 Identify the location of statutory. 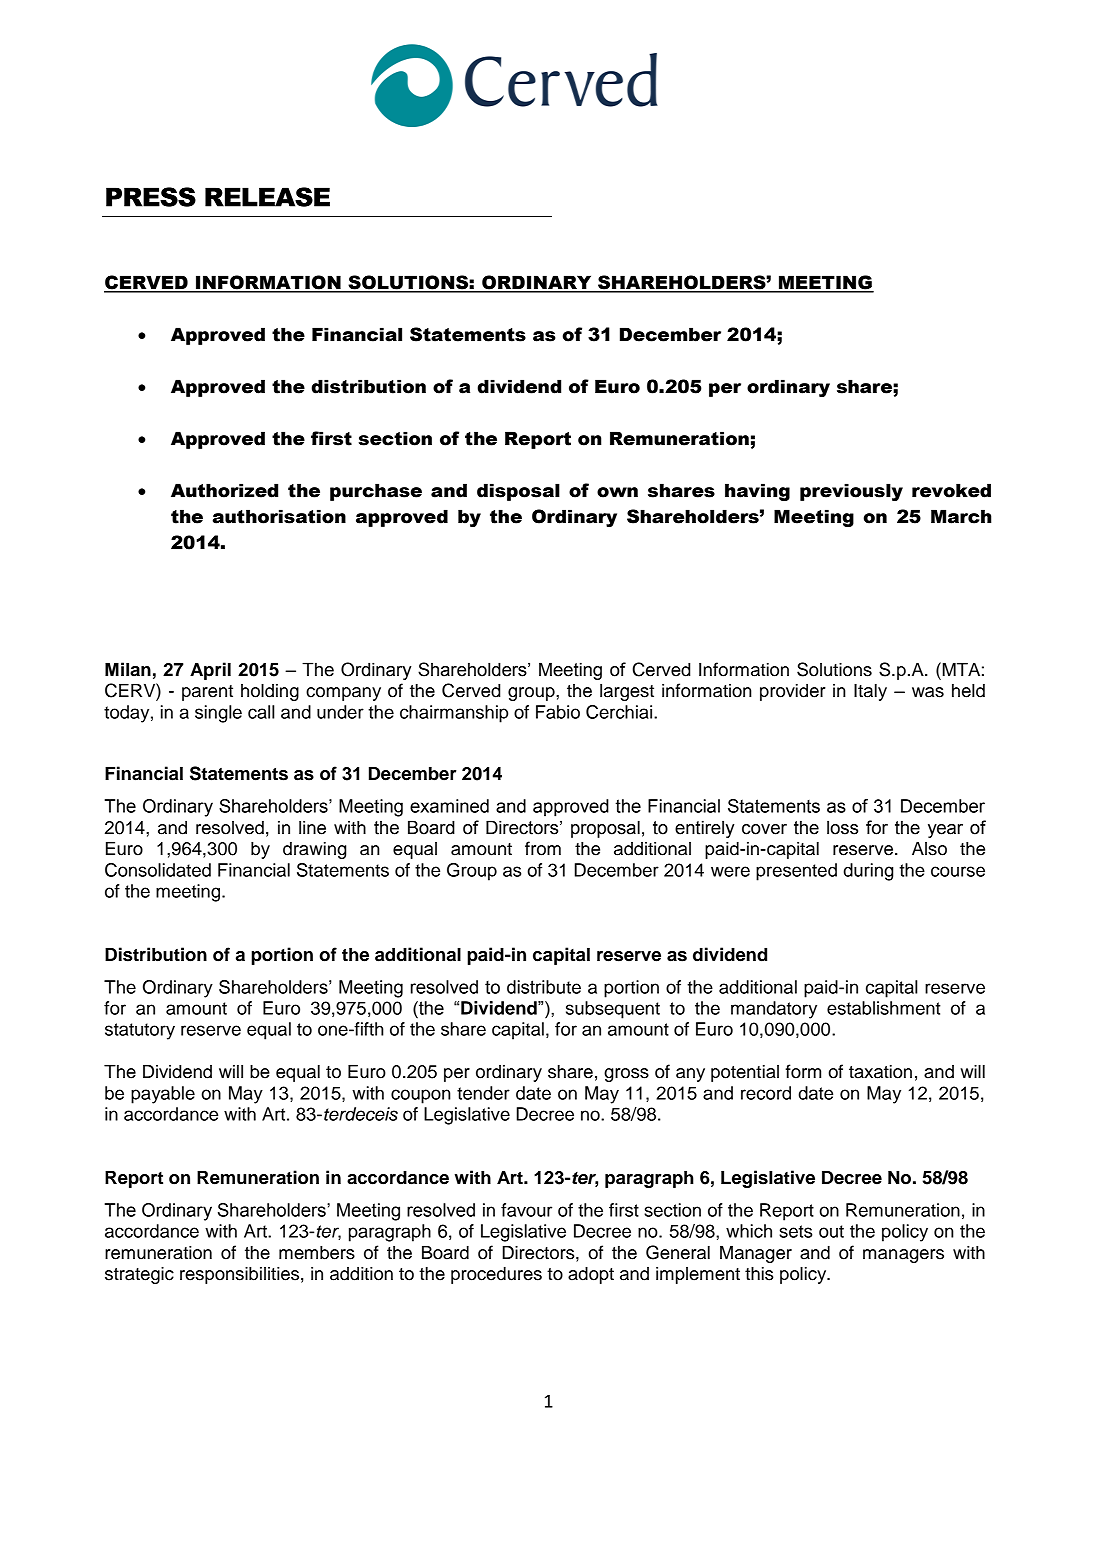
(140, 1031).
